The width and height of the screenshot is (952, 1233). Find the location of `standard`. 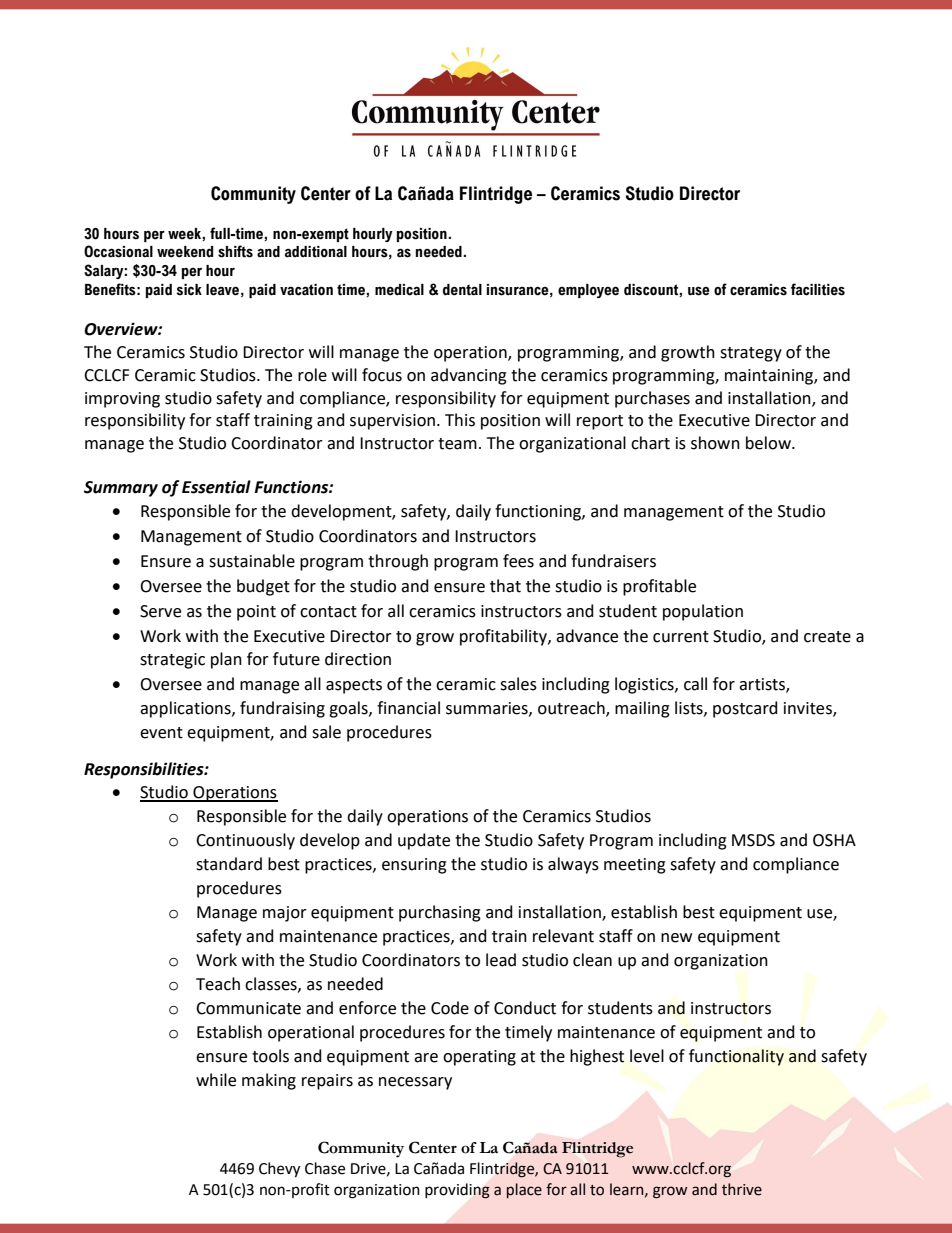

standard is located at coordinates (229, 864).
